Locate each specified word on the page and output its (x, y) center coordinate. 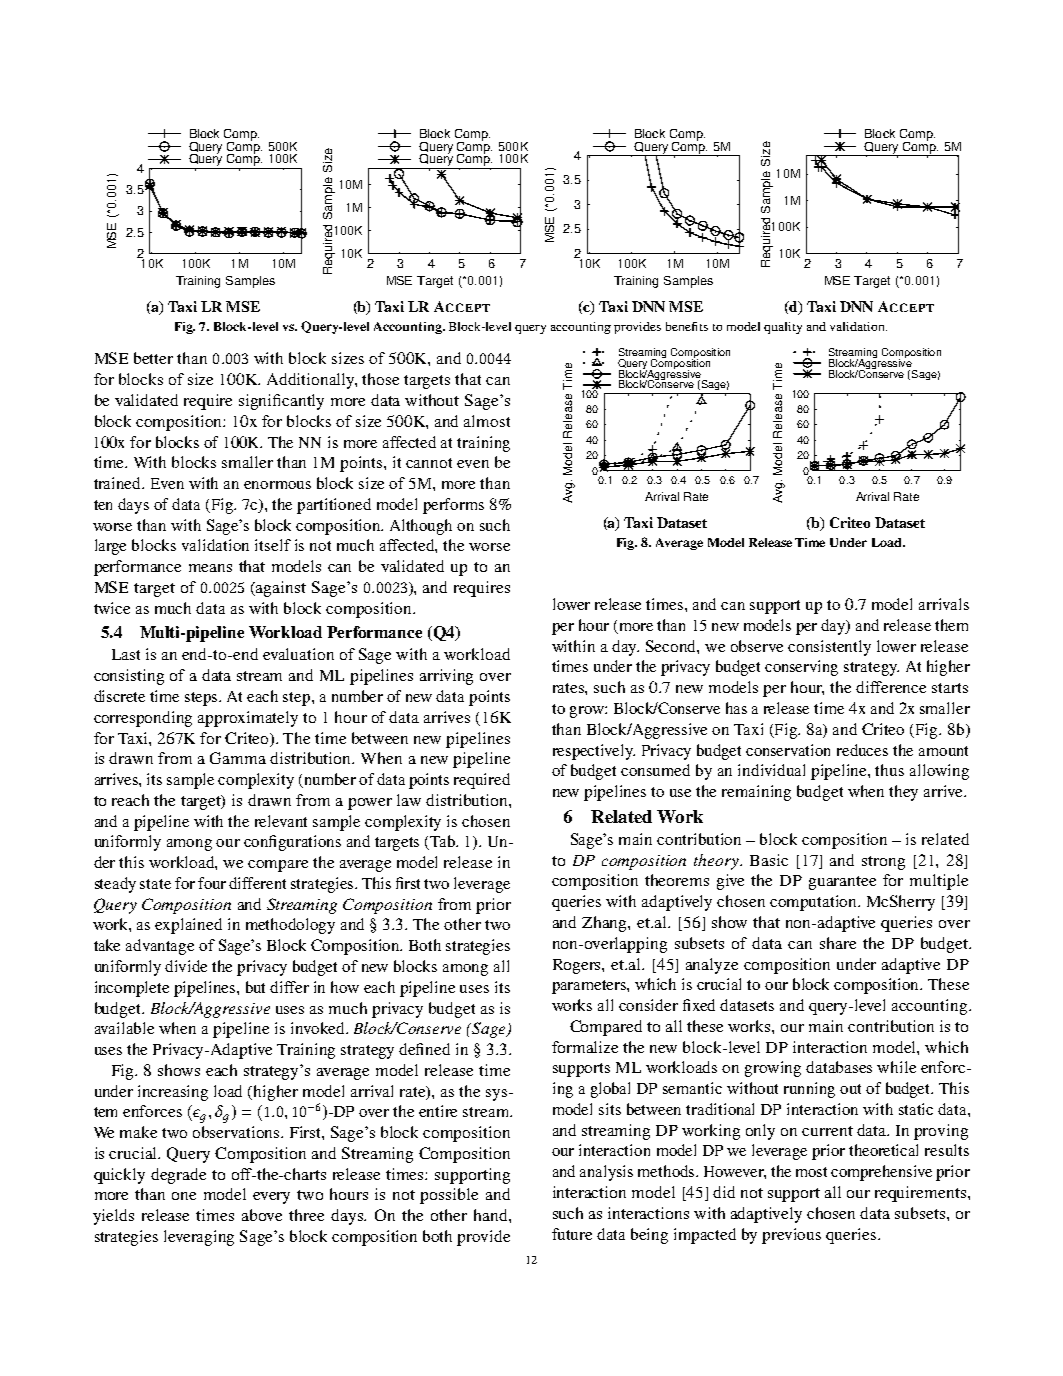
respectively (594, 752)
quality (783, 328)
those (380, 379)
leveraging (199, 1238)
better (153, 358)
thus (889, 770)
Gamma (238, 758)
